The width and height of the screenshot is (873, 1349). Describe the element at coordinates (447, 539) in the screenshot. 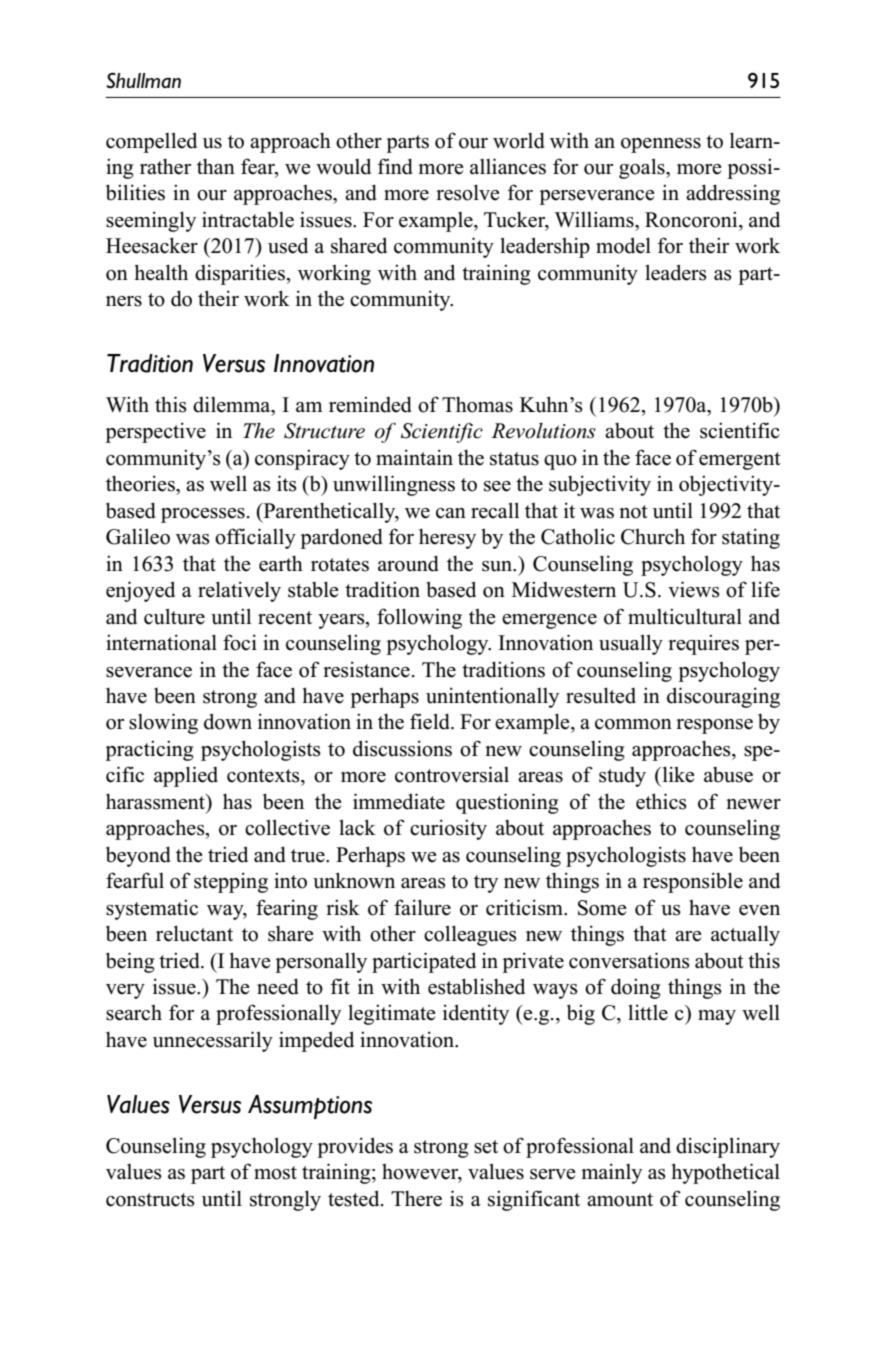

I see `heresy` at that location.
